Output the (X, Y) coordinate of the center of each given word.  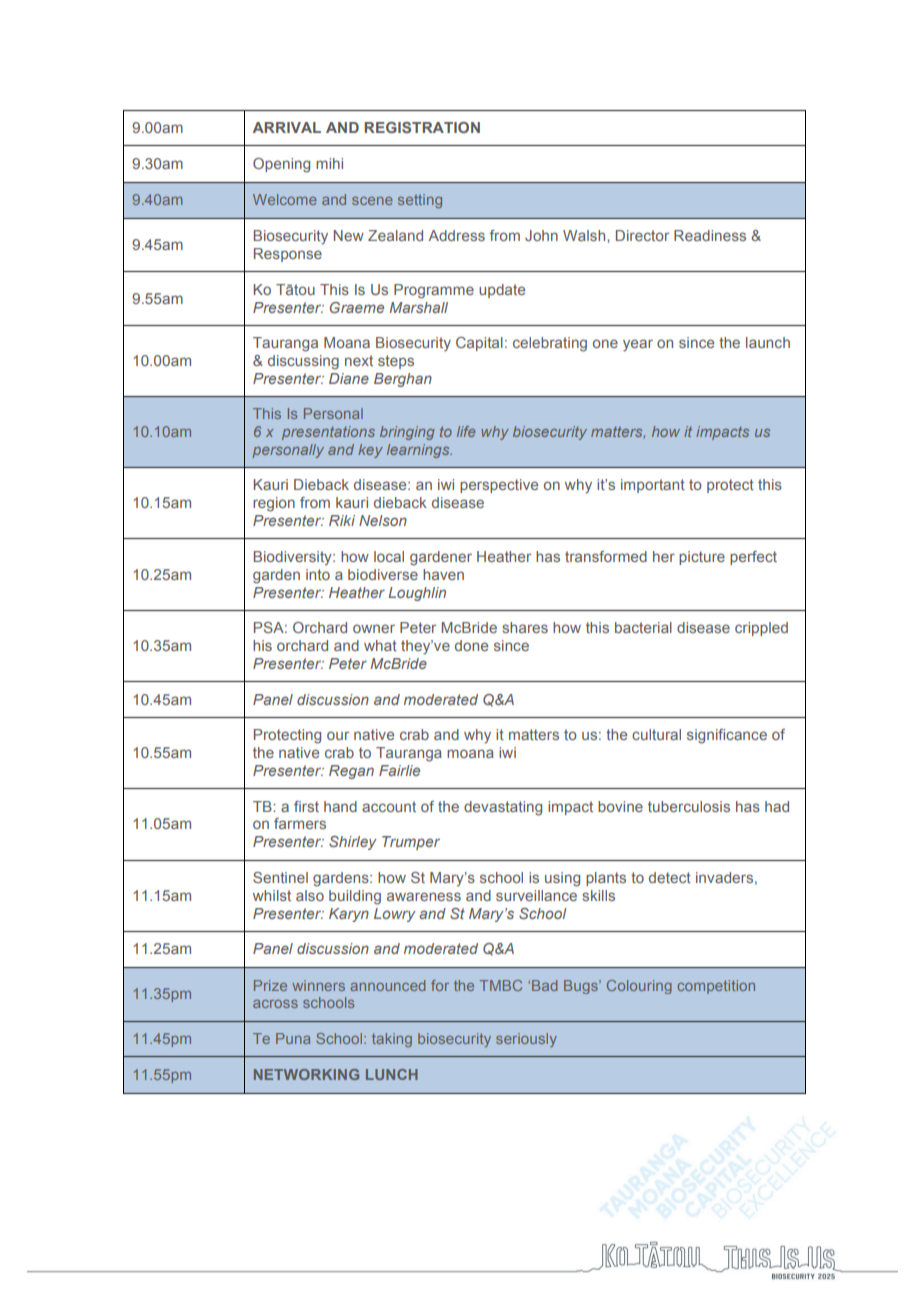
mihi (329, 163)
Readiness (710, 235)
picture (702, 558)
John (541, 235)
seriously (526, 1040)
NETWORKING (306, 1074)
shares (525, 627)
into (318, 574)
